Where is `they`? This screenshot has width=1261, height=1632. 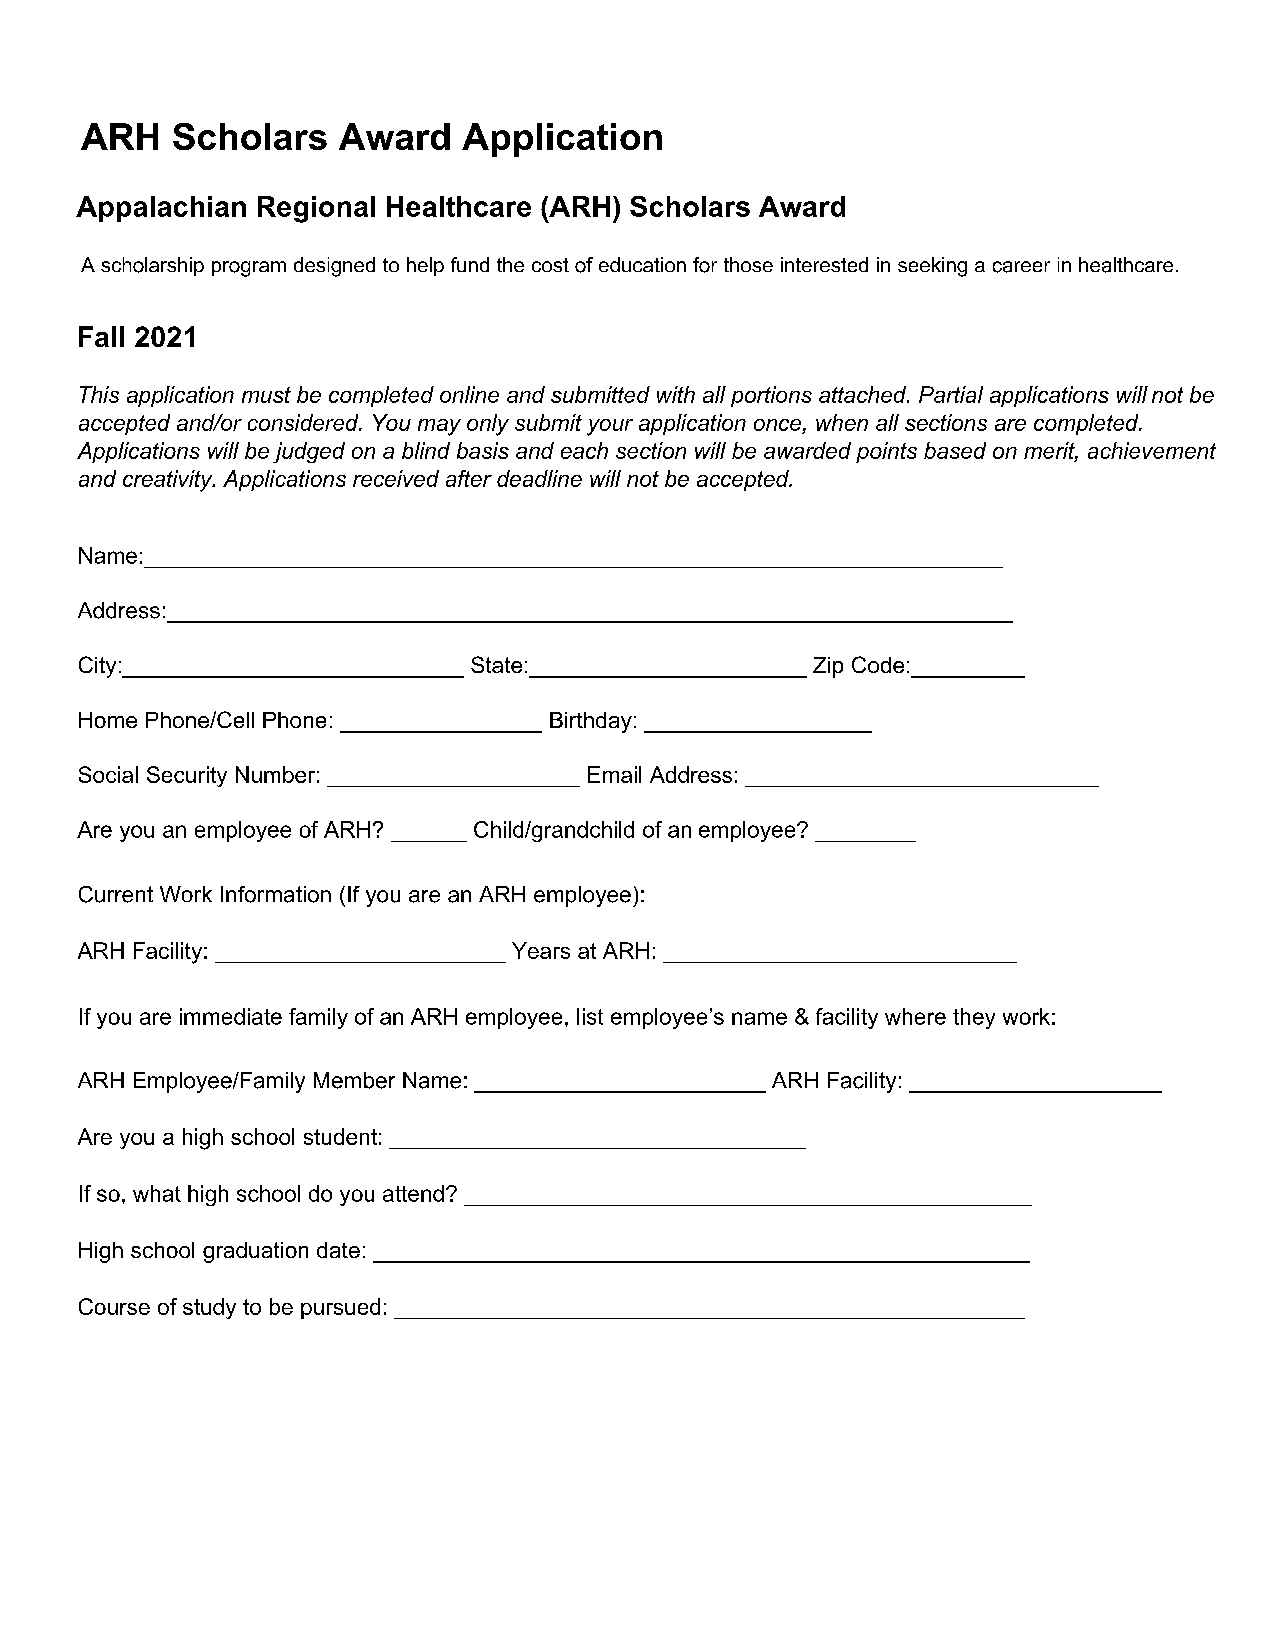 they is located at coordinates (974, 1018).
